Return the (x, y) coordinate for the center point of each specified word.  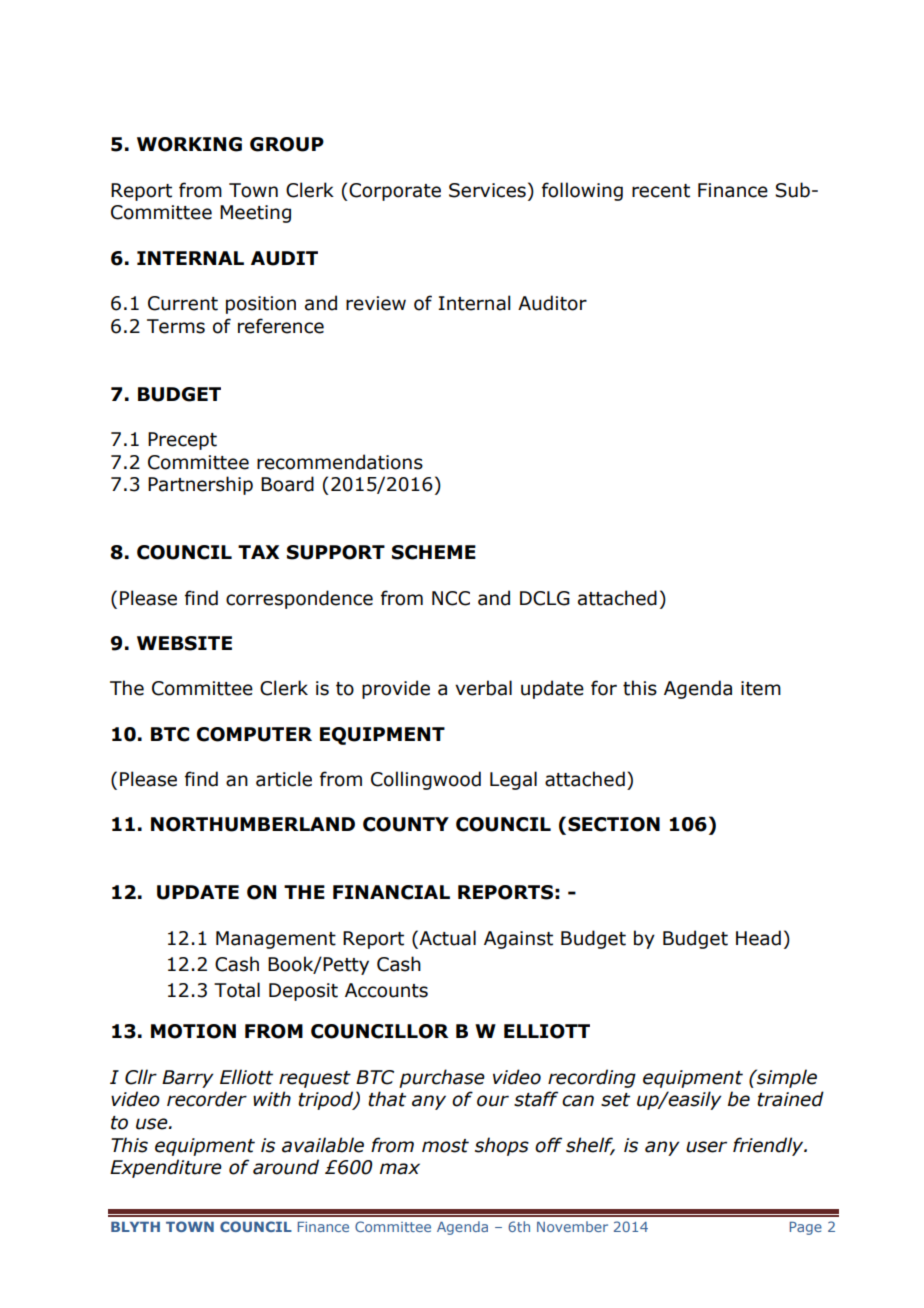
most (445, 1146)
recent (661, 191)
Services (487, 190)
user (706, 1147)
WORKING (189, 144)
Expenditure (166, 1168)
